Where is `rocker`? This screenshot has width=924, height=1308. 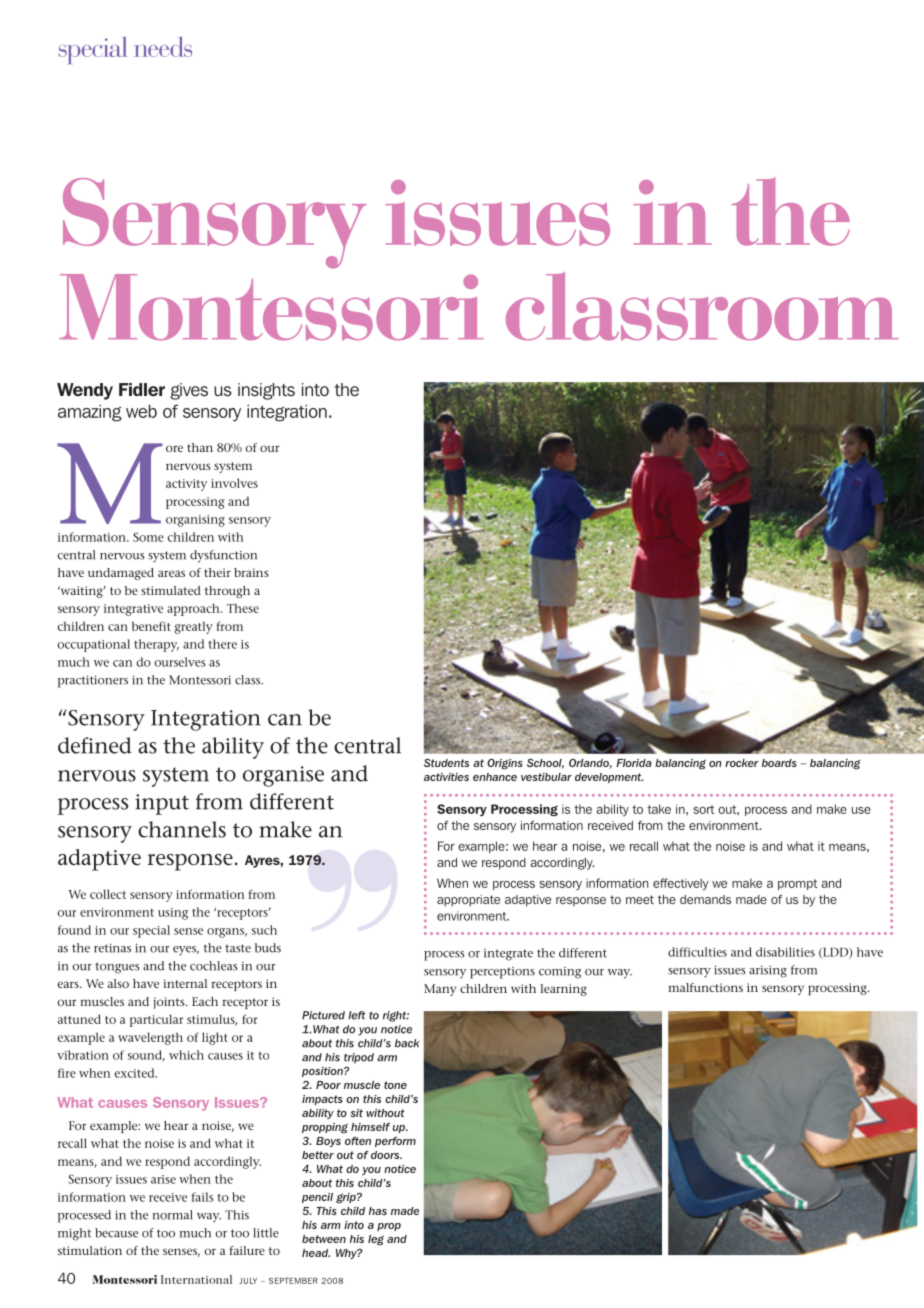 rocker is located at coordinates (742, 763).
